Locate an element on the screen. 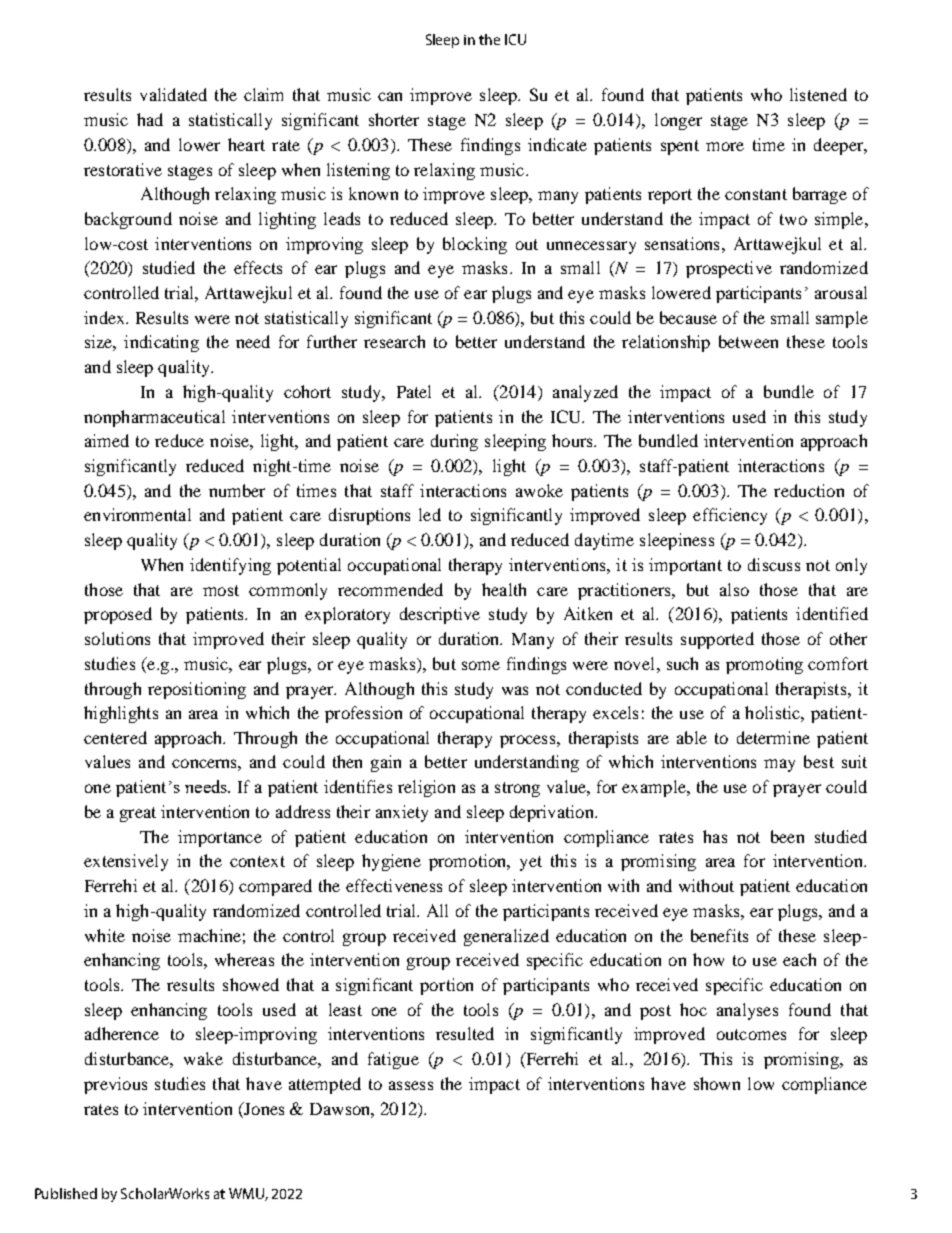 Image resolution: width=952 pixels, height=1233 pixels. had is located at coordinates (150, 119).
